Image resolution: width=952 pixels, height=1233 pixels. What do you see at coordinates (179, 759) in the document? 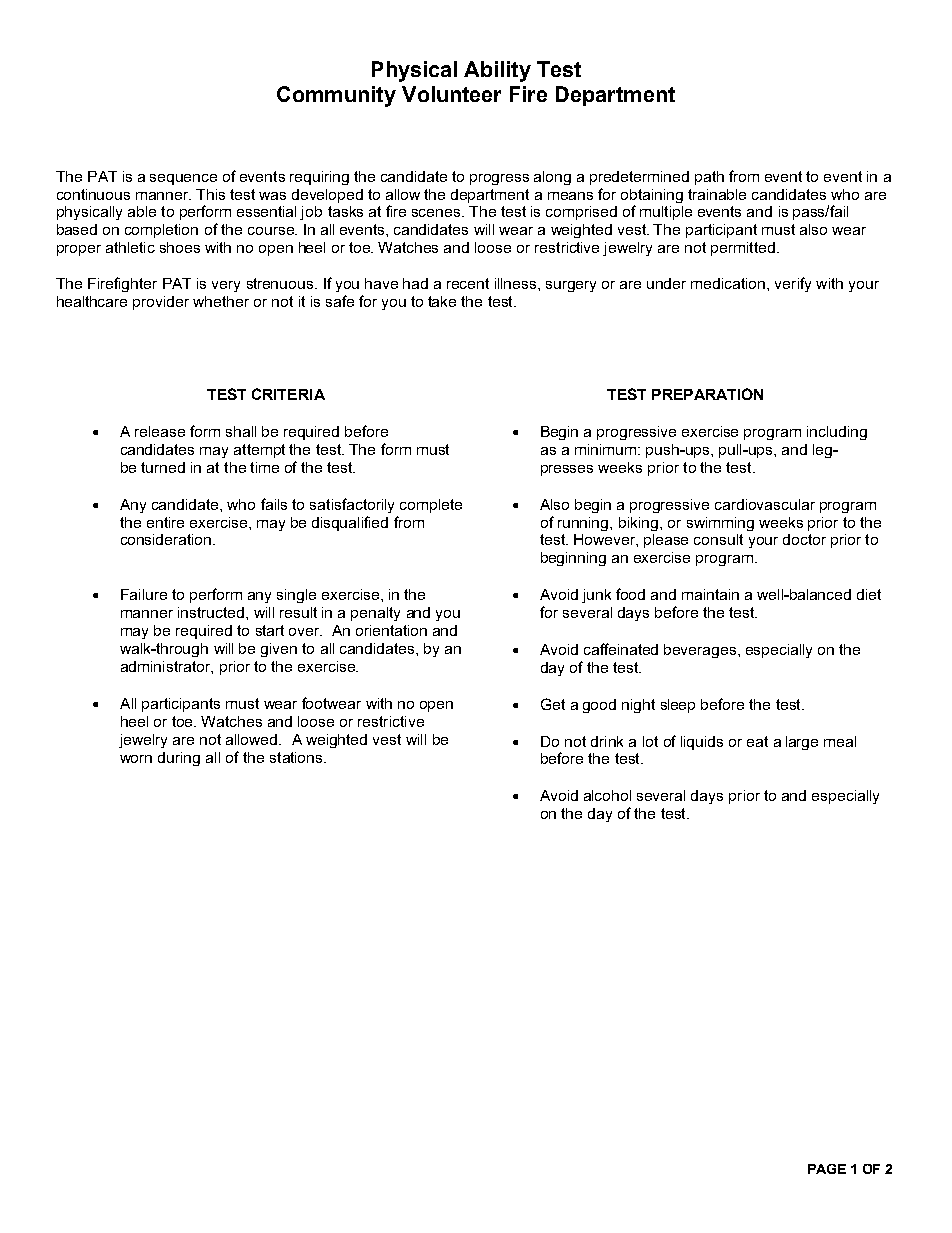
I see `during` at bounding box center [179, 759].
